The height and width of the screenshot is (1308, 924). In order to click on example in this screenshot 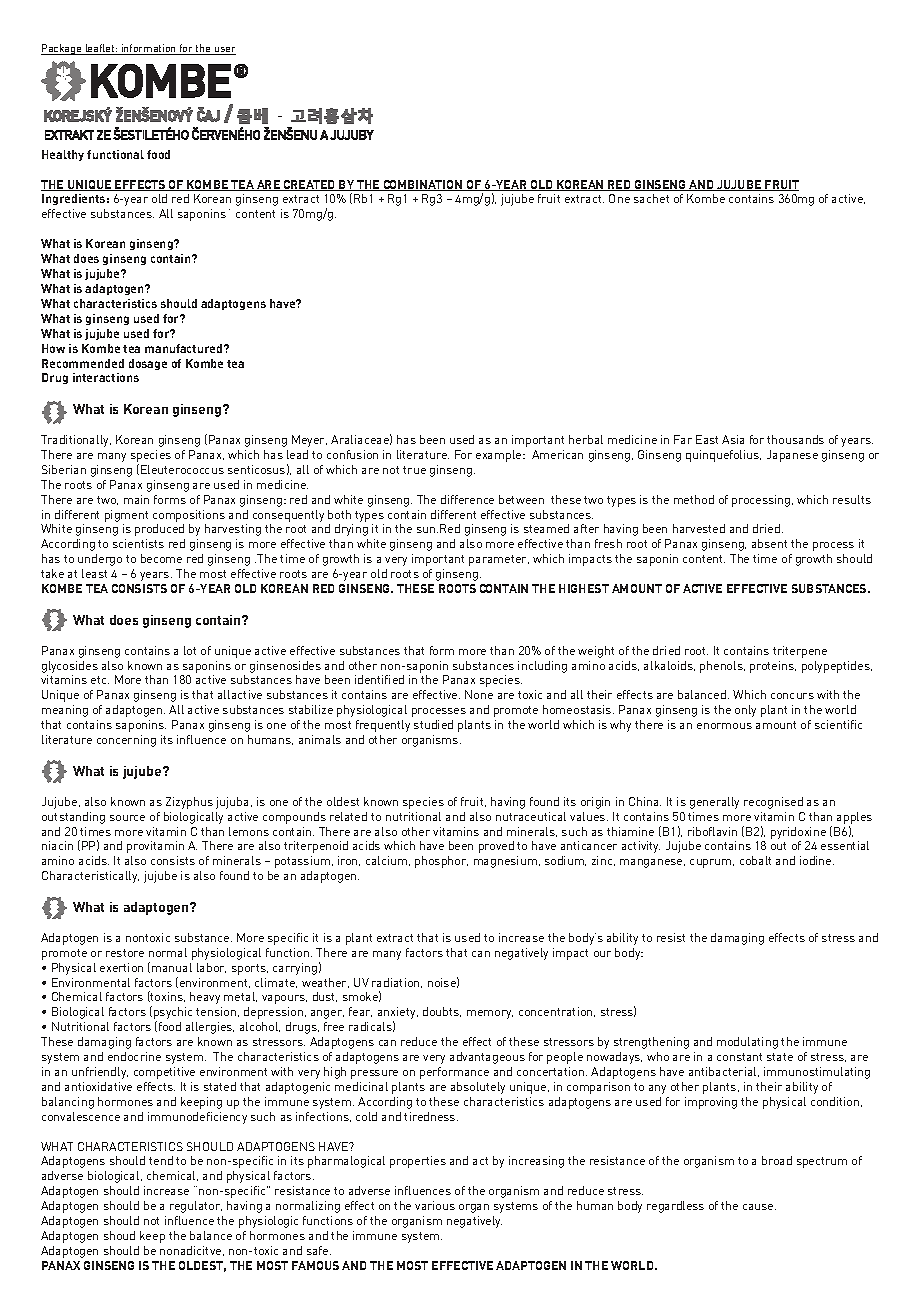, I will do `click(500, 456)`.
